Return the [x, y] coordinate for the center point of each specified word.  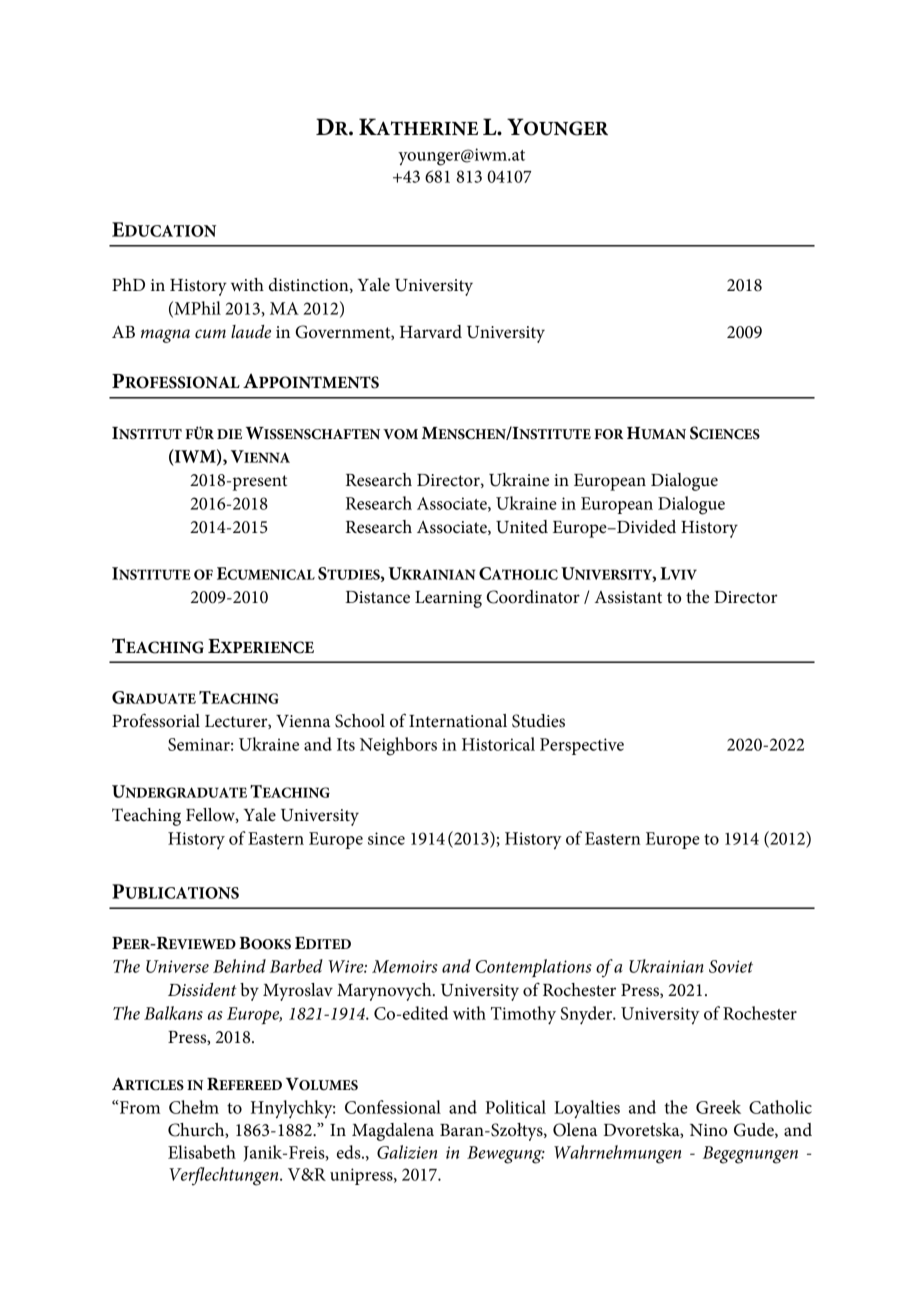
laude [251, 332]
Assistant [628, 597]
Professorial [156, 720]
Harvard [431, 331]
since [386, 838]
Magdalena [393, 1132]
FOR [608, 434]
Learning [448, 599]
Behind [239, 966]
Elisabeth [202, 1152]
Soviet [731, 966]
